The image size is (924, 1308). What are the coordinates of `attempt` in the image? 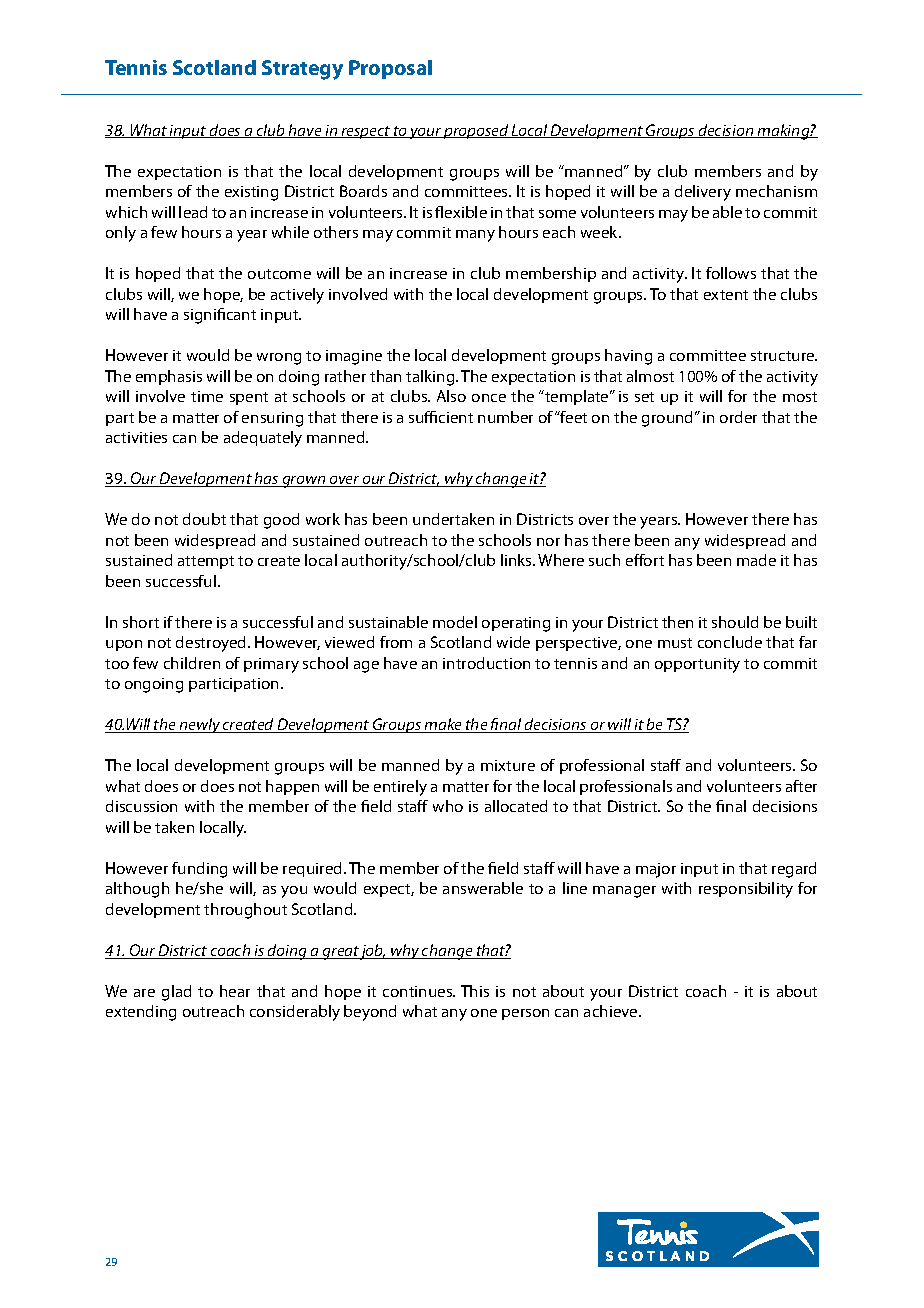 It's located at (206, 562).
